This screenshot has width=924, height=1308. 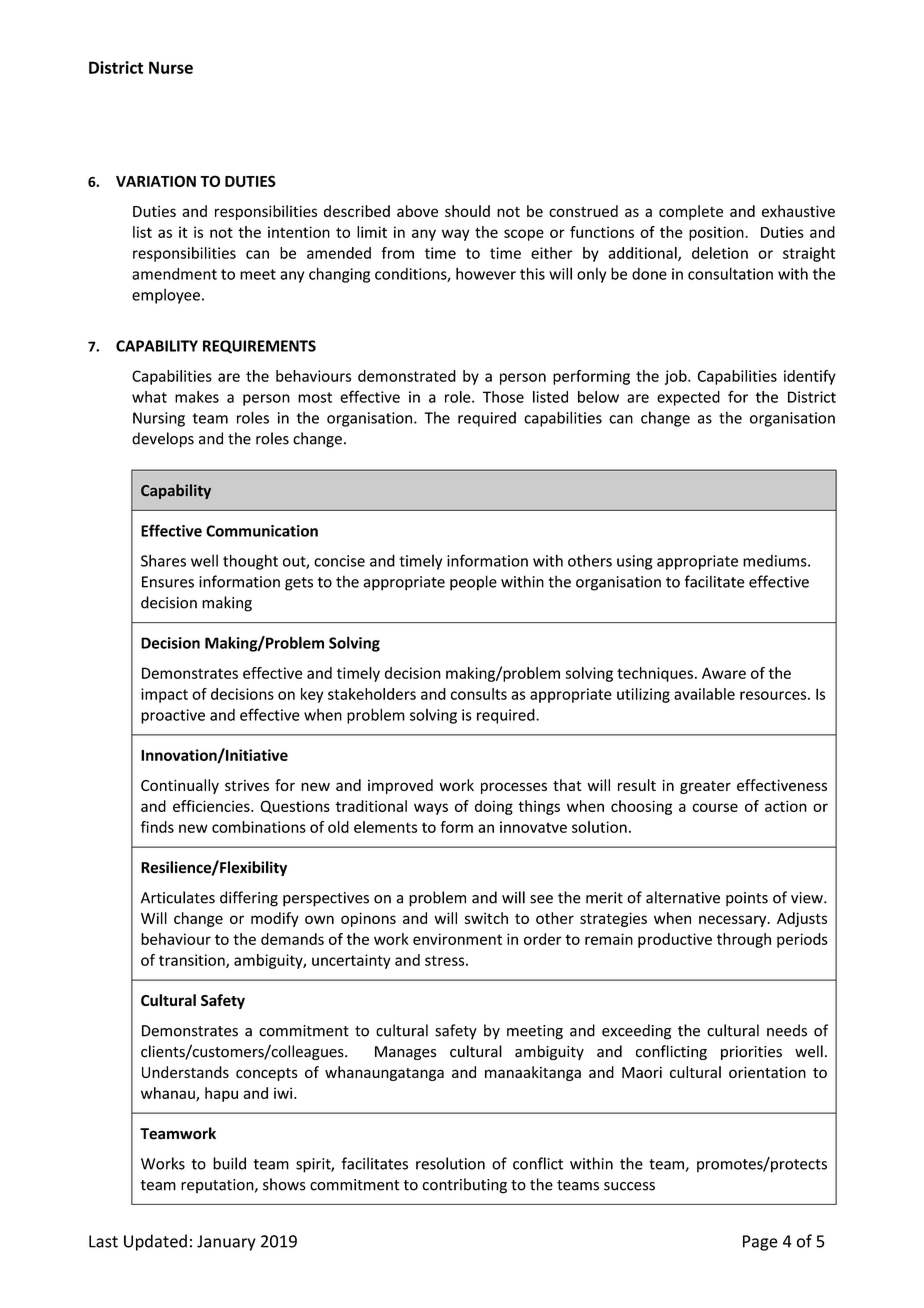 I want to click on consults, so click(x=479, y=694).
